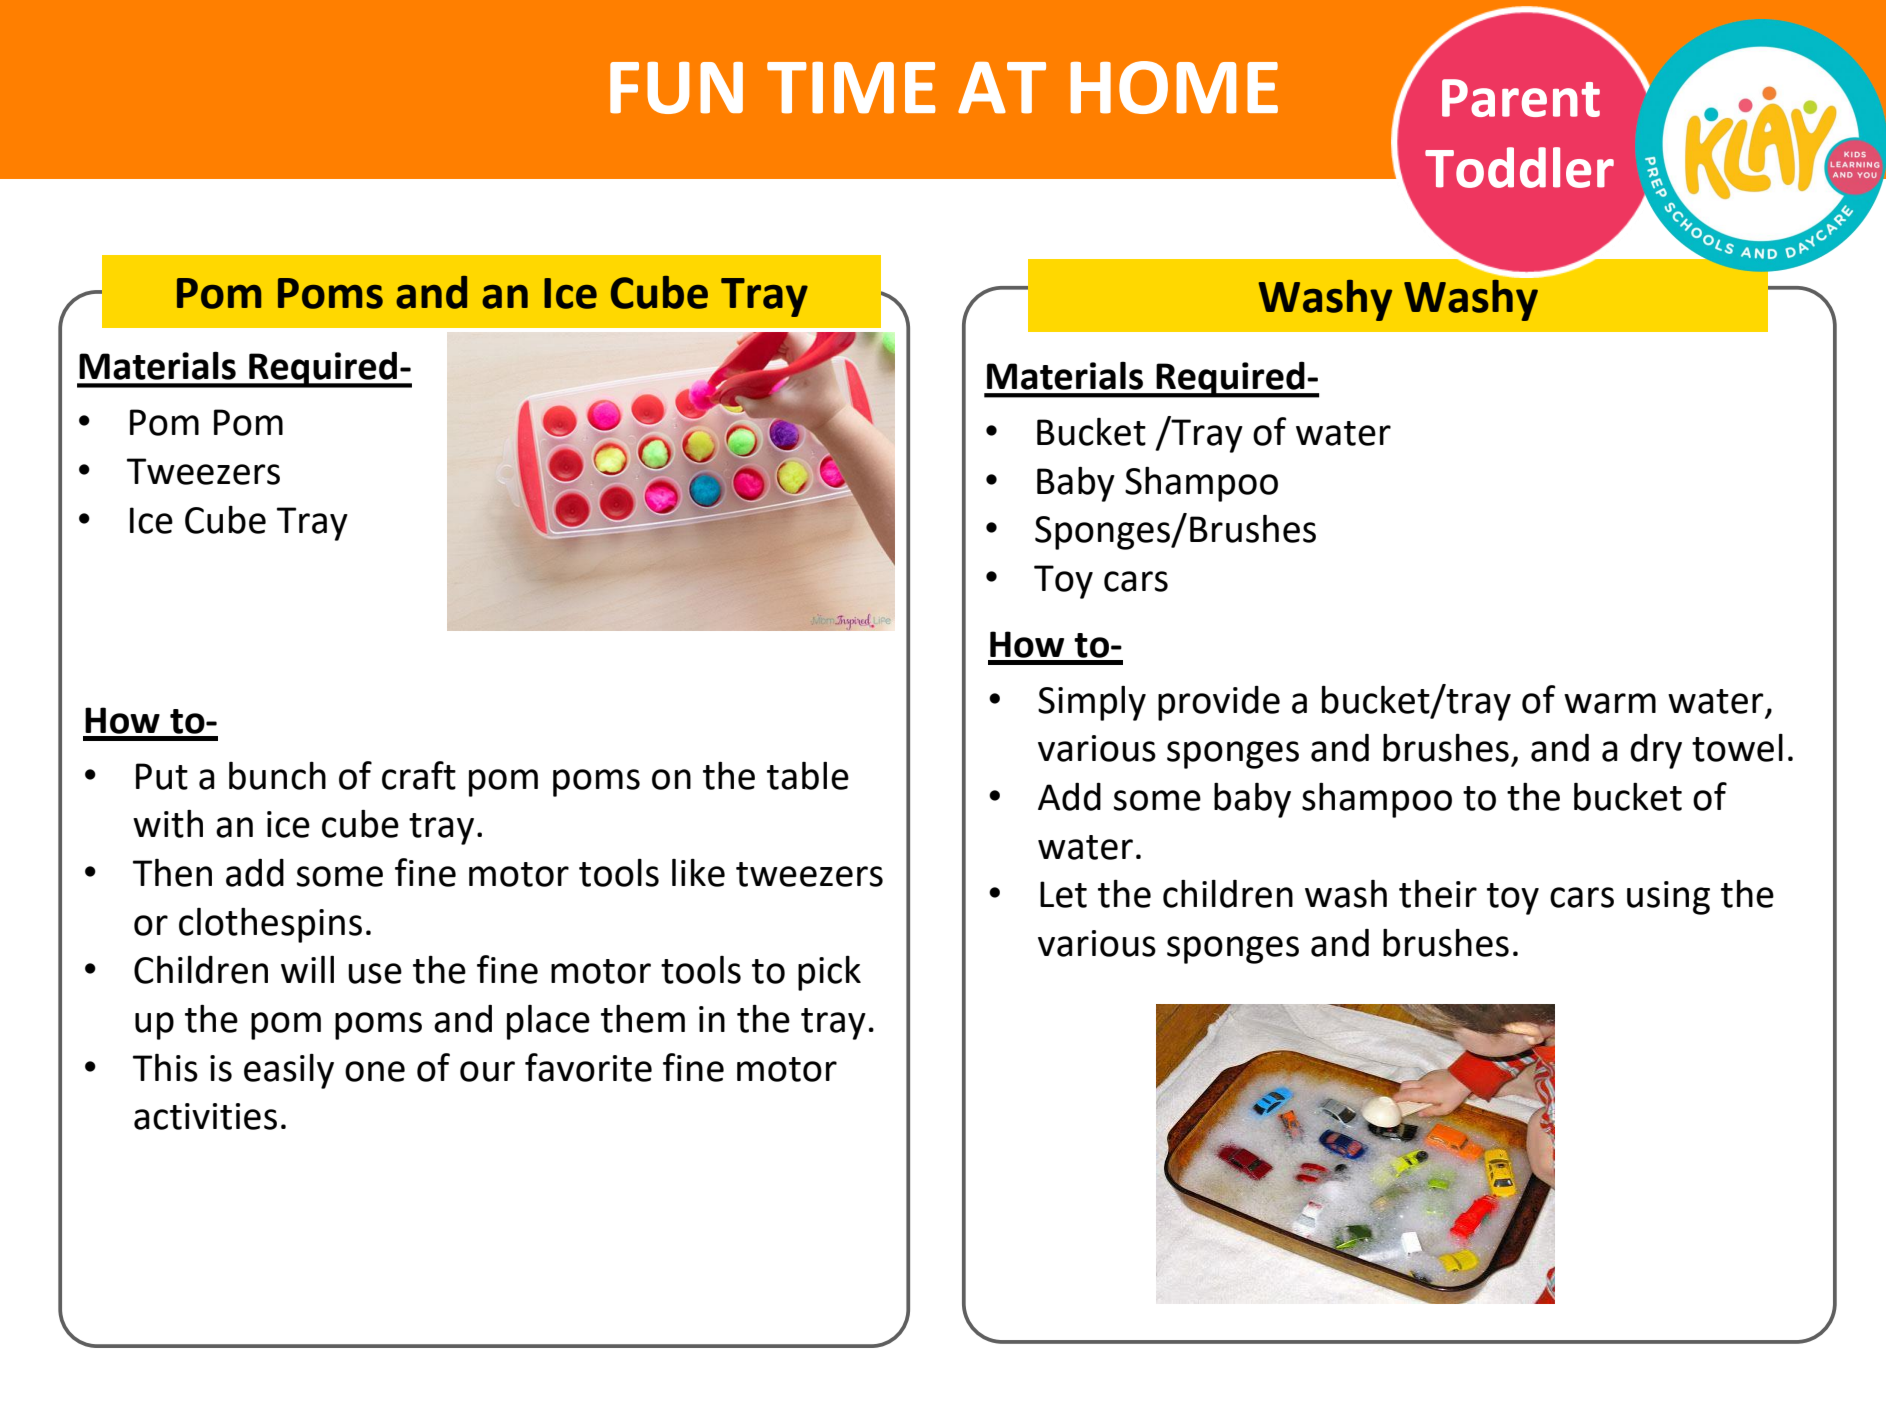 The image size is (1886, 1415). What do you see at coordinates (375, 1071) in the screenshot?
I see `one` at bounding box center [375, 1071].
